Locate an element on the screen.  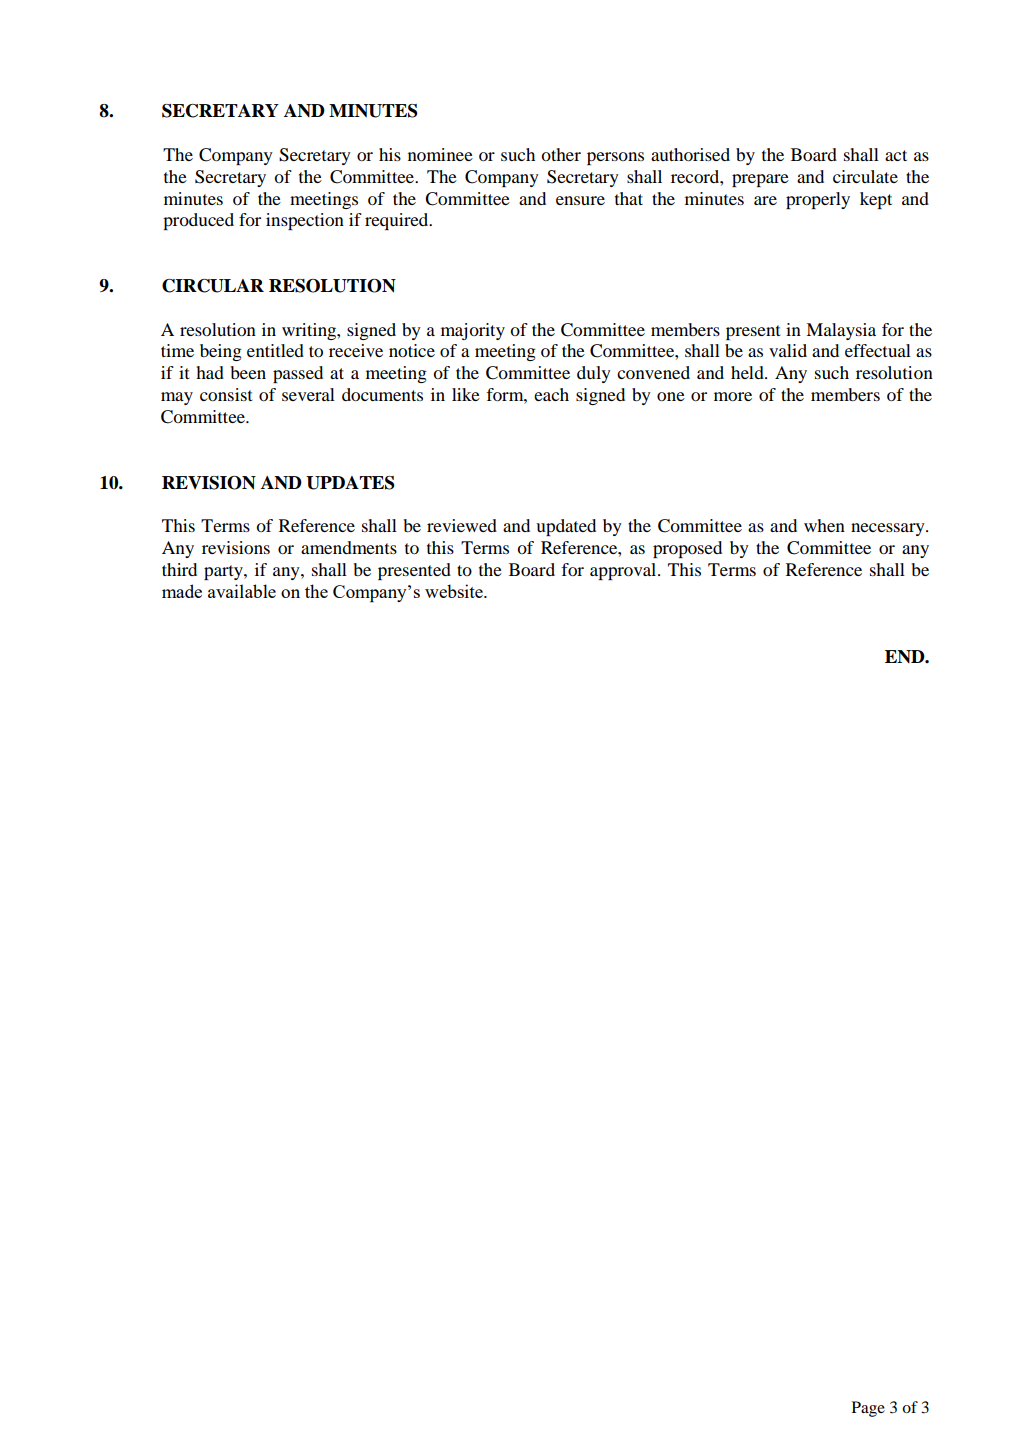
party is located at coordinates (224, 572).
